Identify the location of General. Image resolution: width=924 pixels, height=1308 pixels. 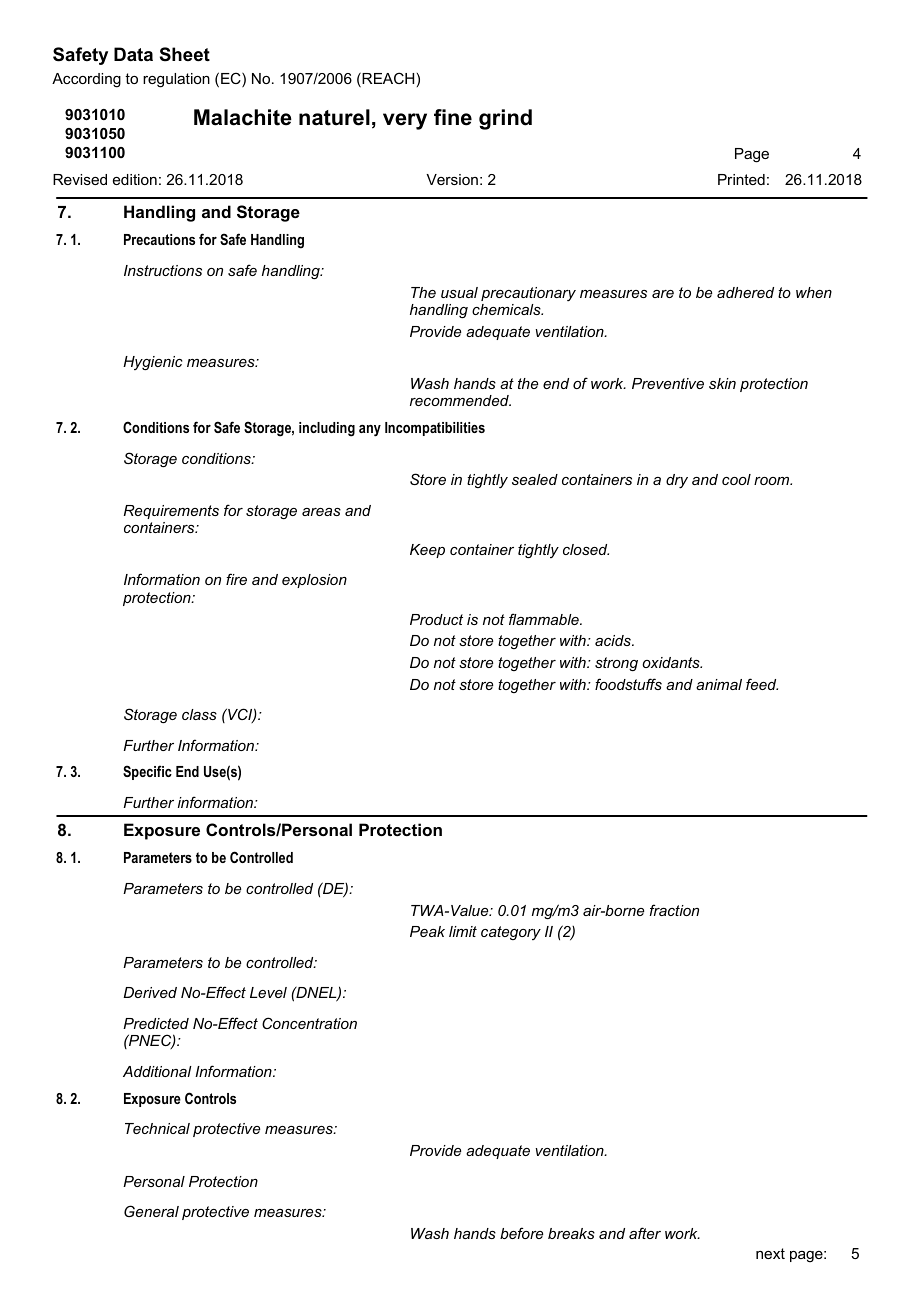
(151, 1211).
